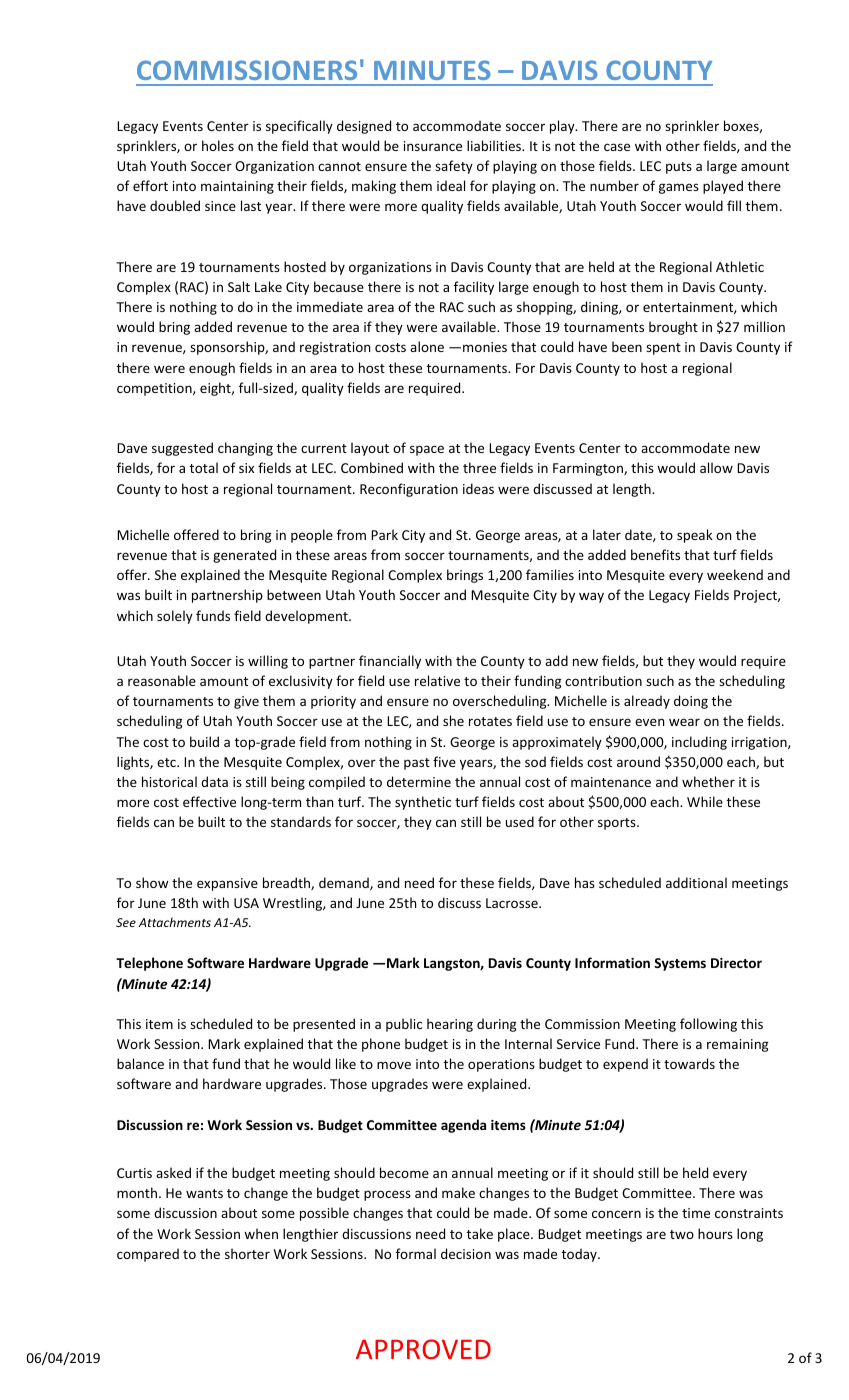 The image size is (849, 1400). What do you see at coordinates (699, 743) in the screenshot?
I see `including` at bounding box center [699, 743].
